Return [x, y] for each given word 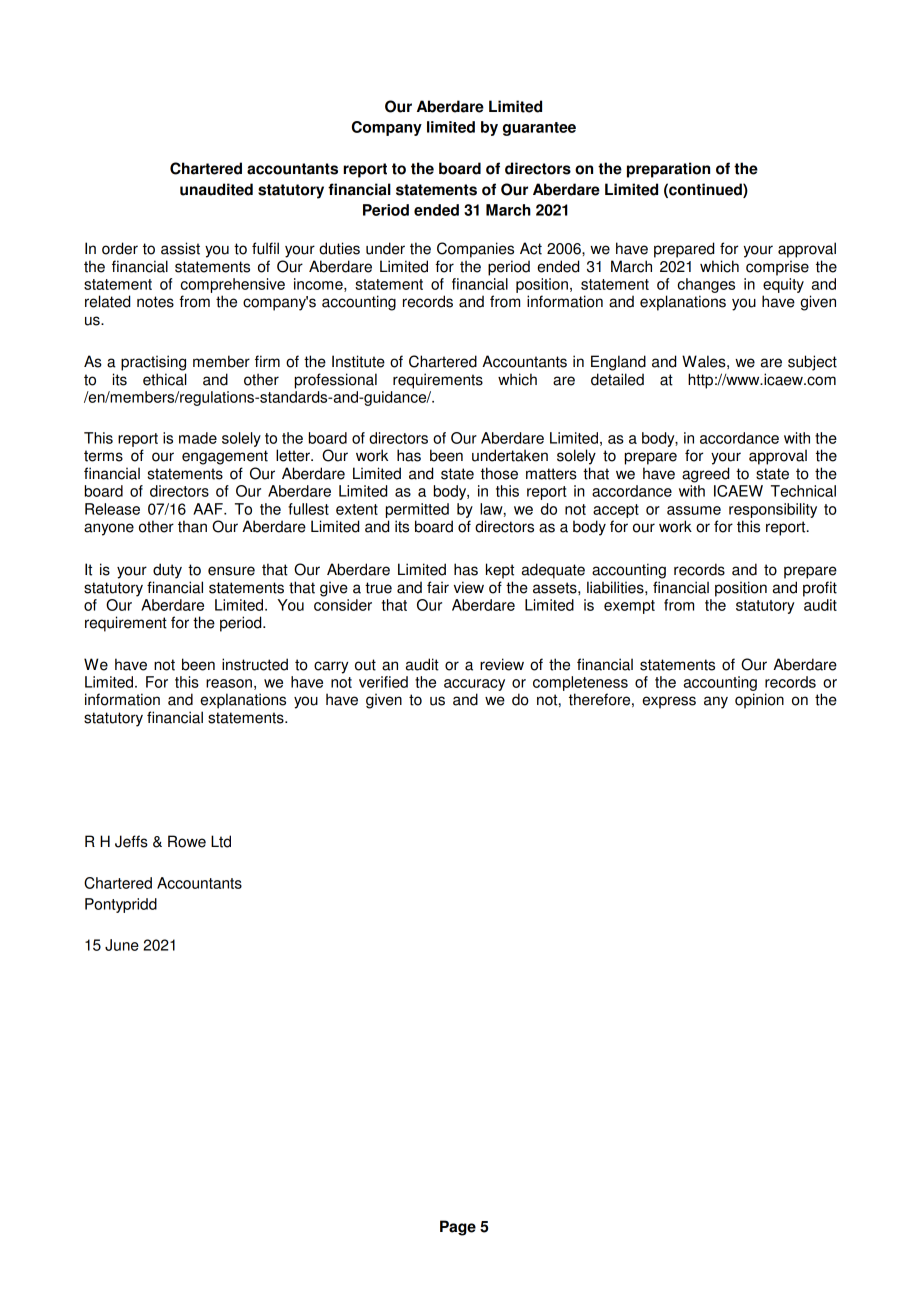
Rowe [187, 841]
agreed [705, 475]
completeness [580, 683]
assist [180, 248]
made [198, 438]
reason [229, 683]
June [122, 945]
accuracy [474, 685]
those [499, 473]
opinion [759, 701]
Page [458, 1228]
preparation [668, 170]
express [669, 702]
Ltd [221, 841]
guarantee [539, 129]
